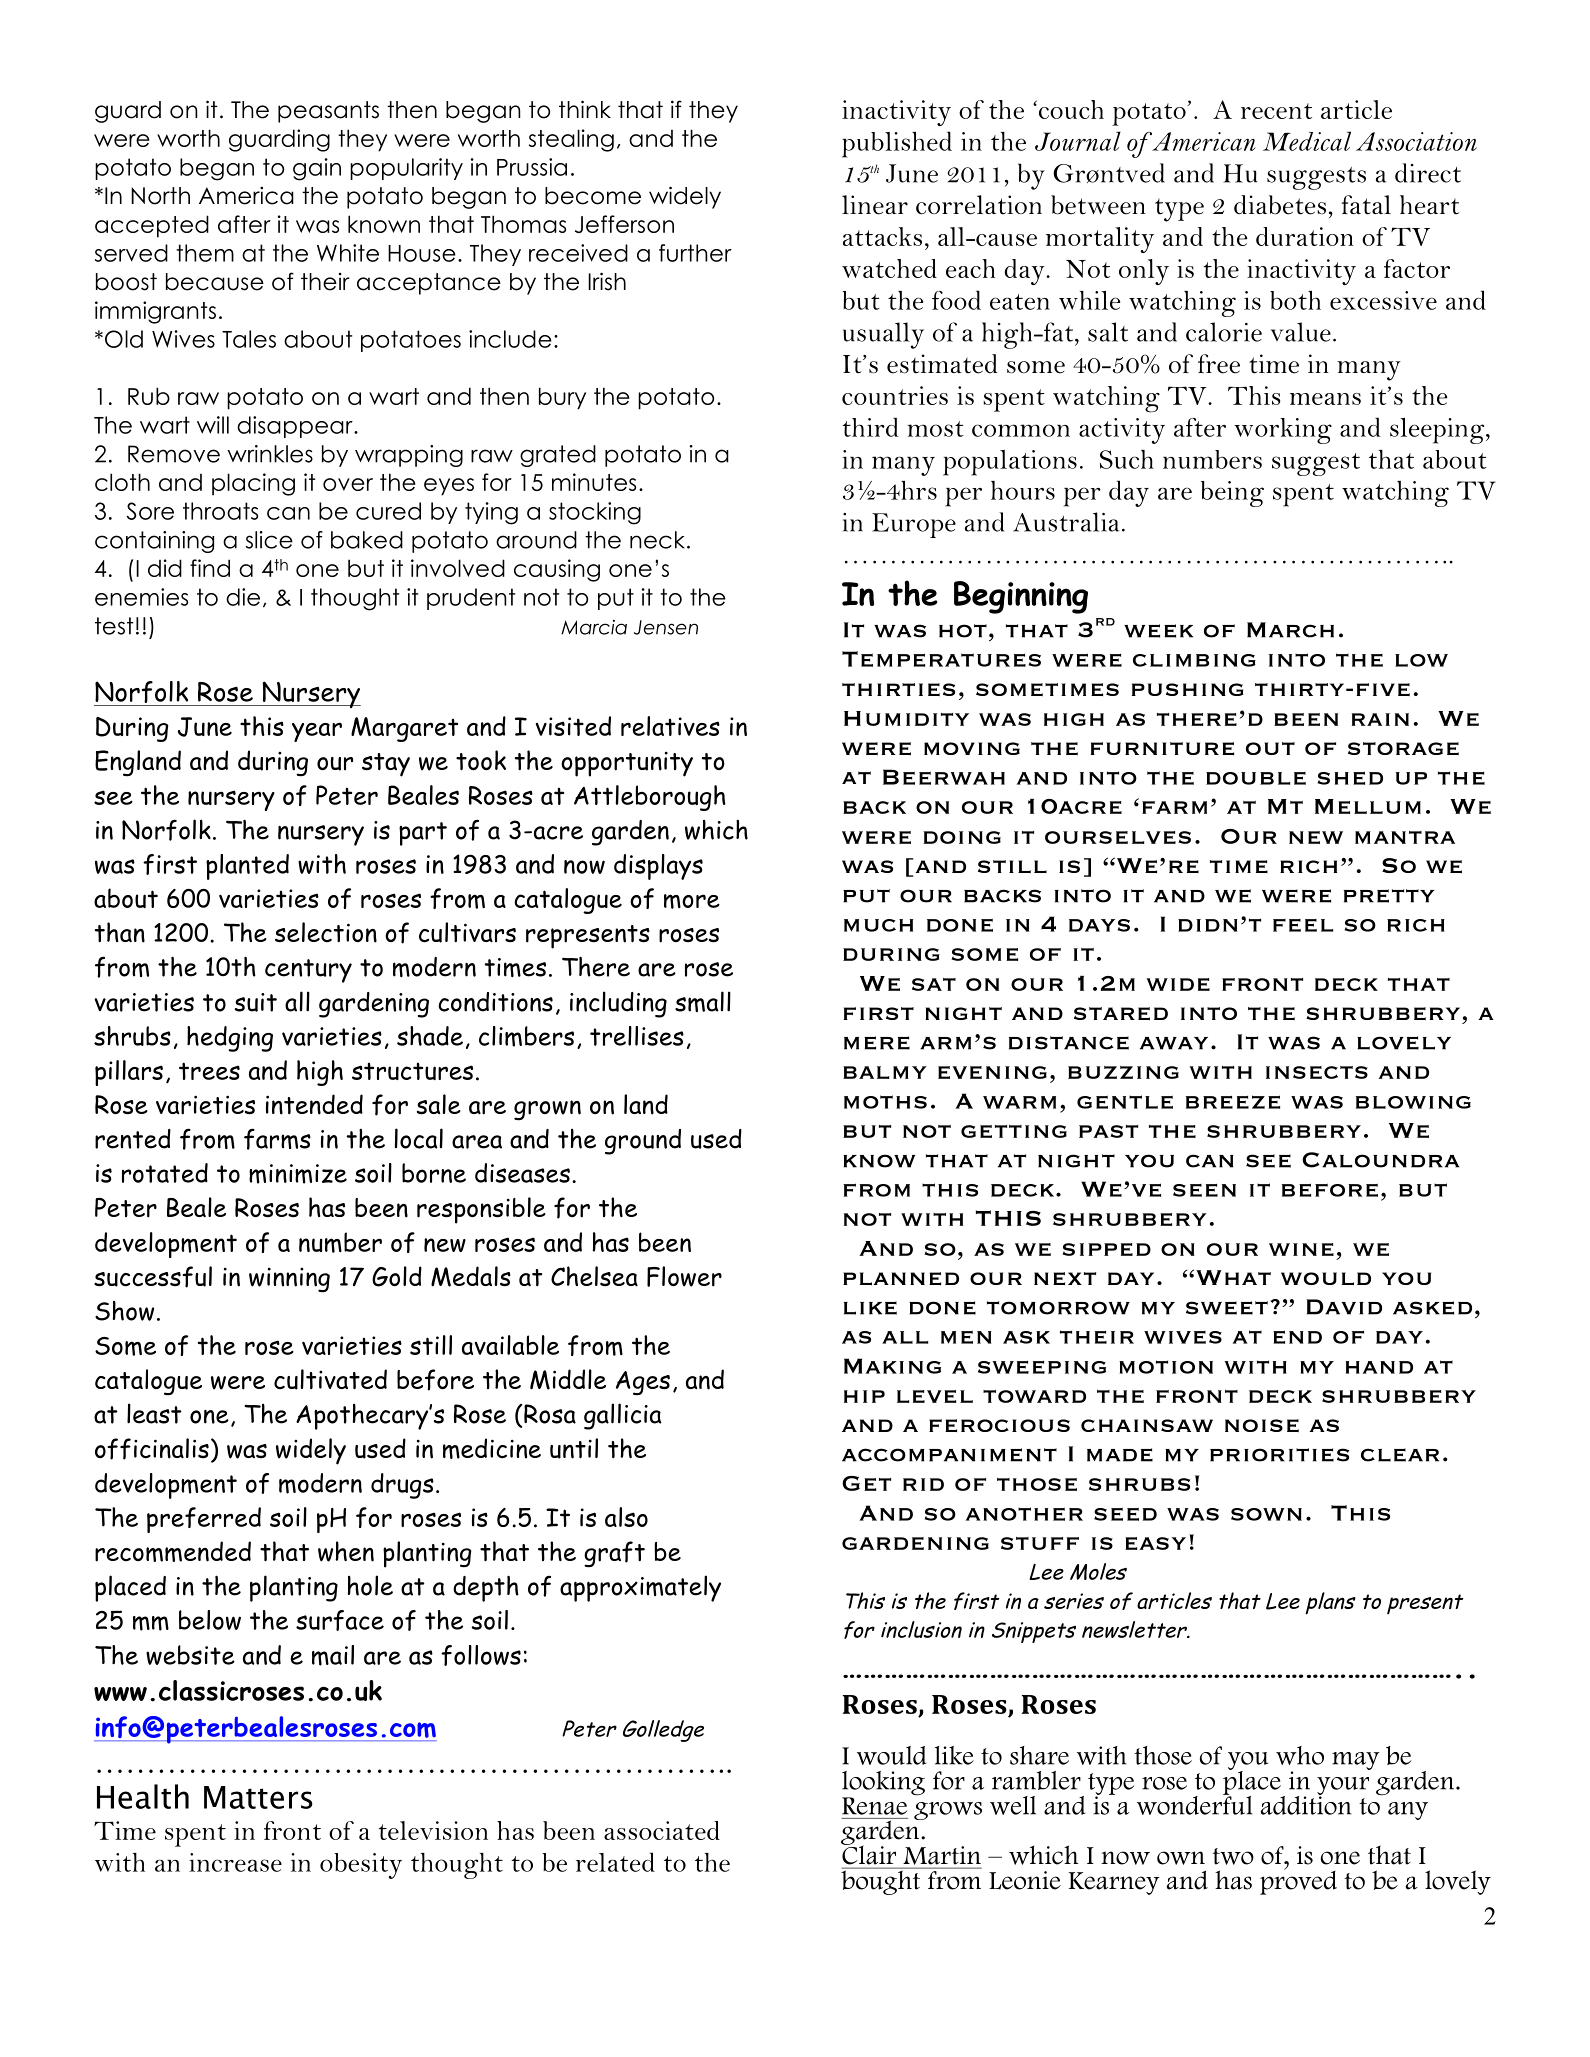 The width and height of the screenshot is (1590, 2057). I want to click on winning, so click(289, 1280).
